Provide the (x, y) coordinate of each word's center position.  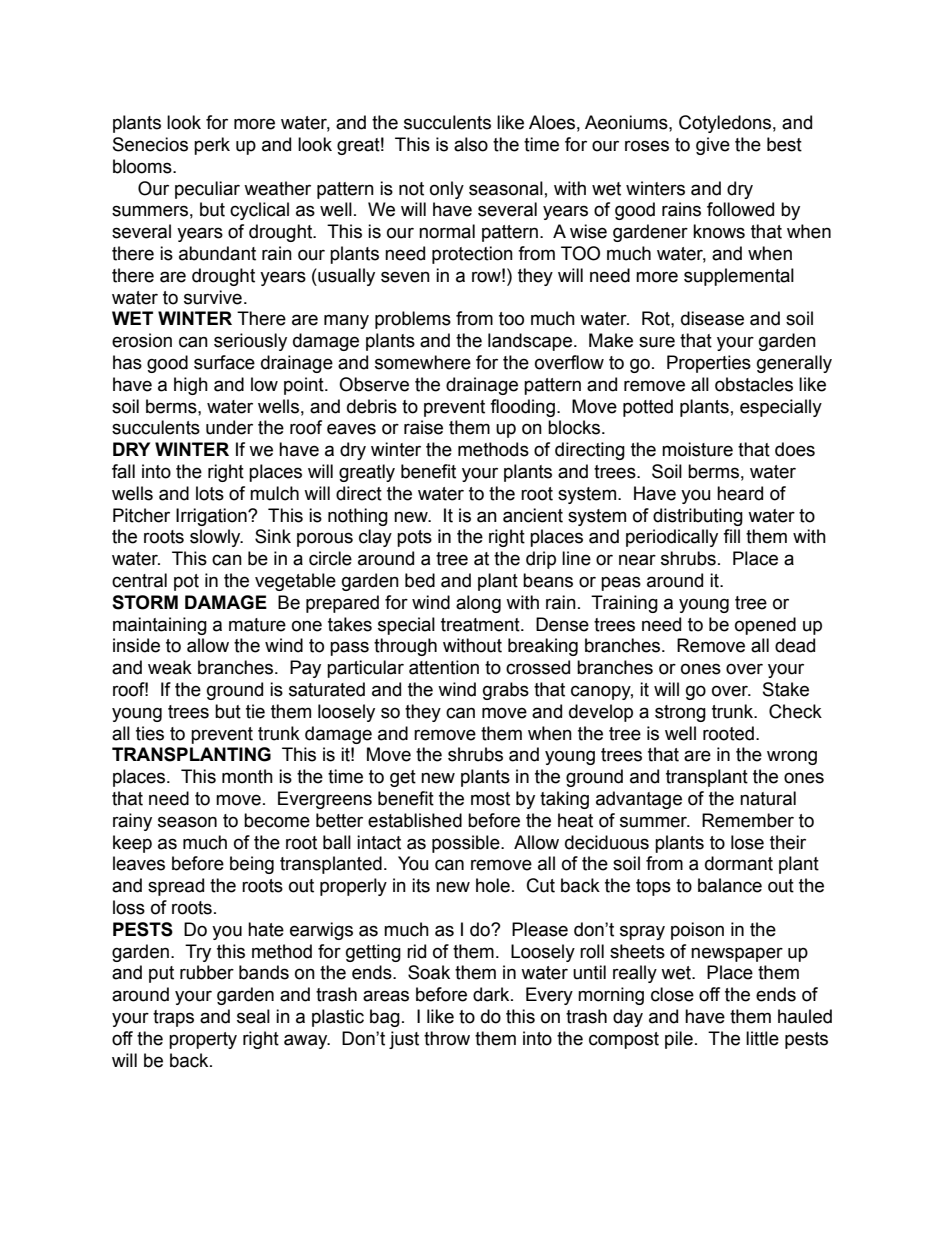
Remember (748, 820)
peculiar (207, 190)
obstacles (754, 384)
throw (447, 1038)
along (478, 604)
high (191, 386)
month (247, 776)
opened (765, 626)
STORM (145, 602)
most (490, 799)
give (713, 146)
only (447, 190)
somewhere (423, 362)
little (762, 1038)
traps (173, 1018)
